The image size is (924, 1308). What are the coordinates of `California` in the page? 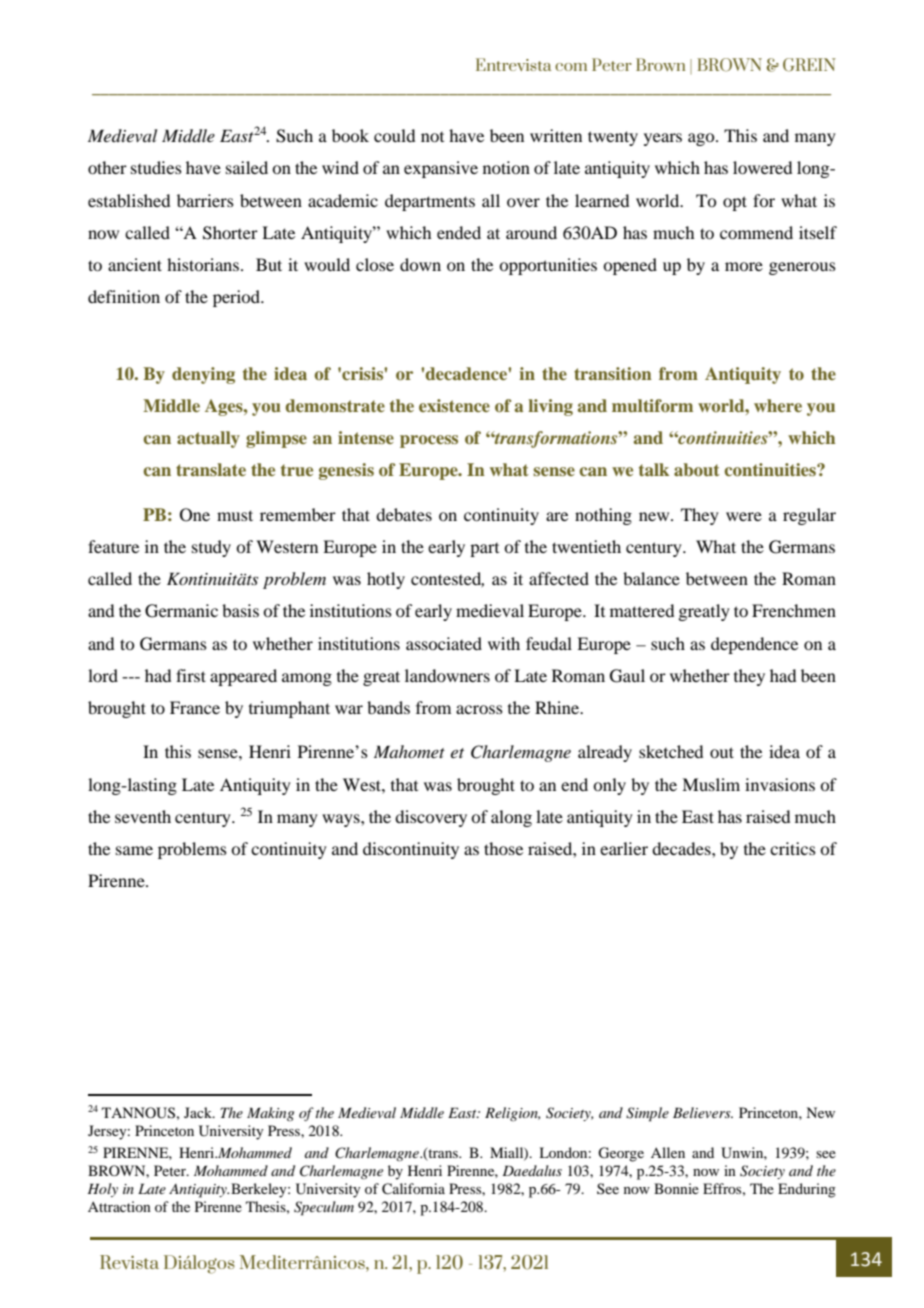 It's located at (413, 1189).
